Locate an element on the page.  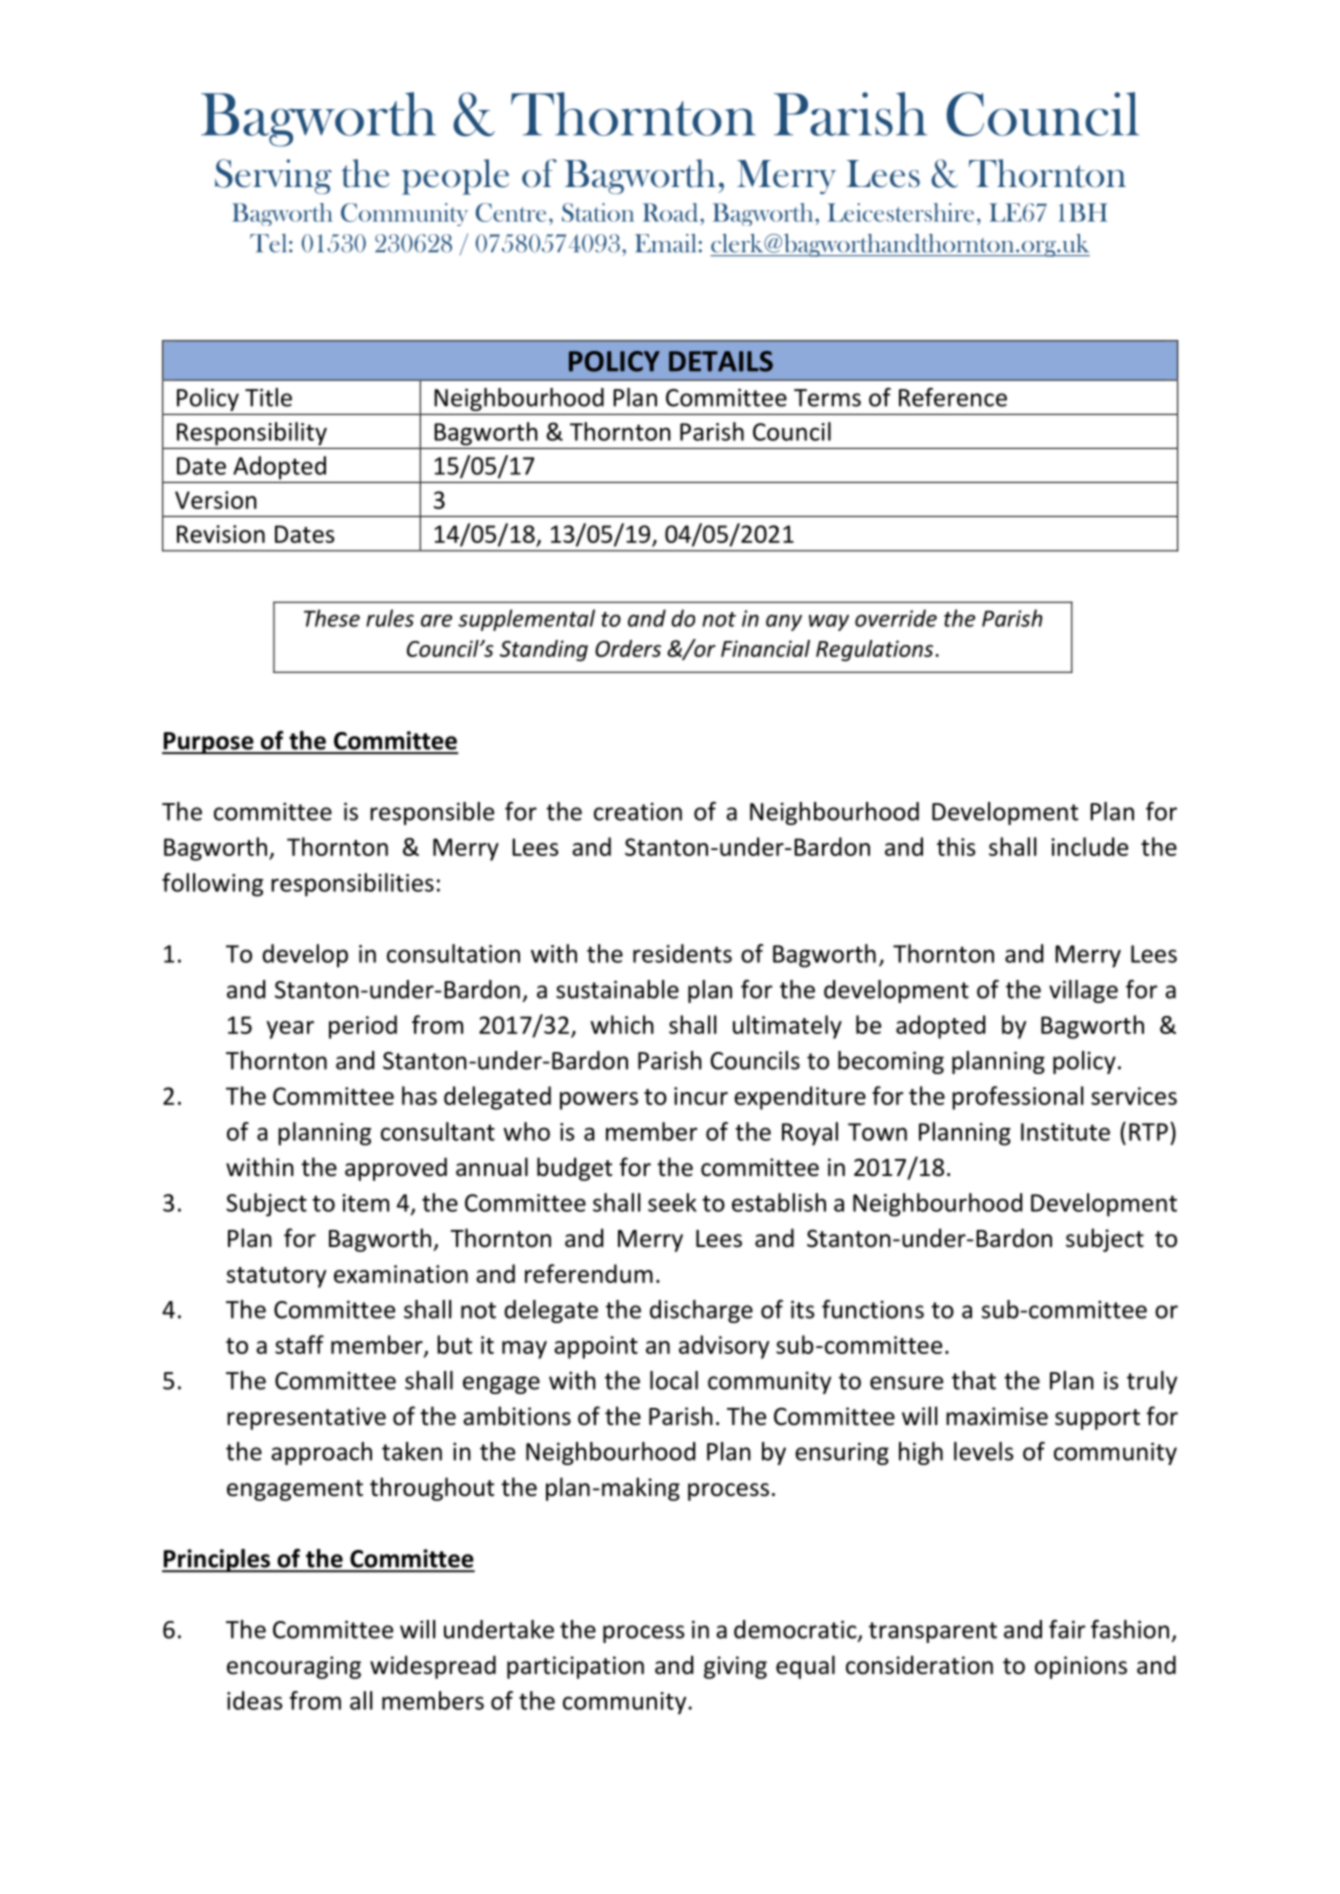
item is located at coordinates (365, 1203).
